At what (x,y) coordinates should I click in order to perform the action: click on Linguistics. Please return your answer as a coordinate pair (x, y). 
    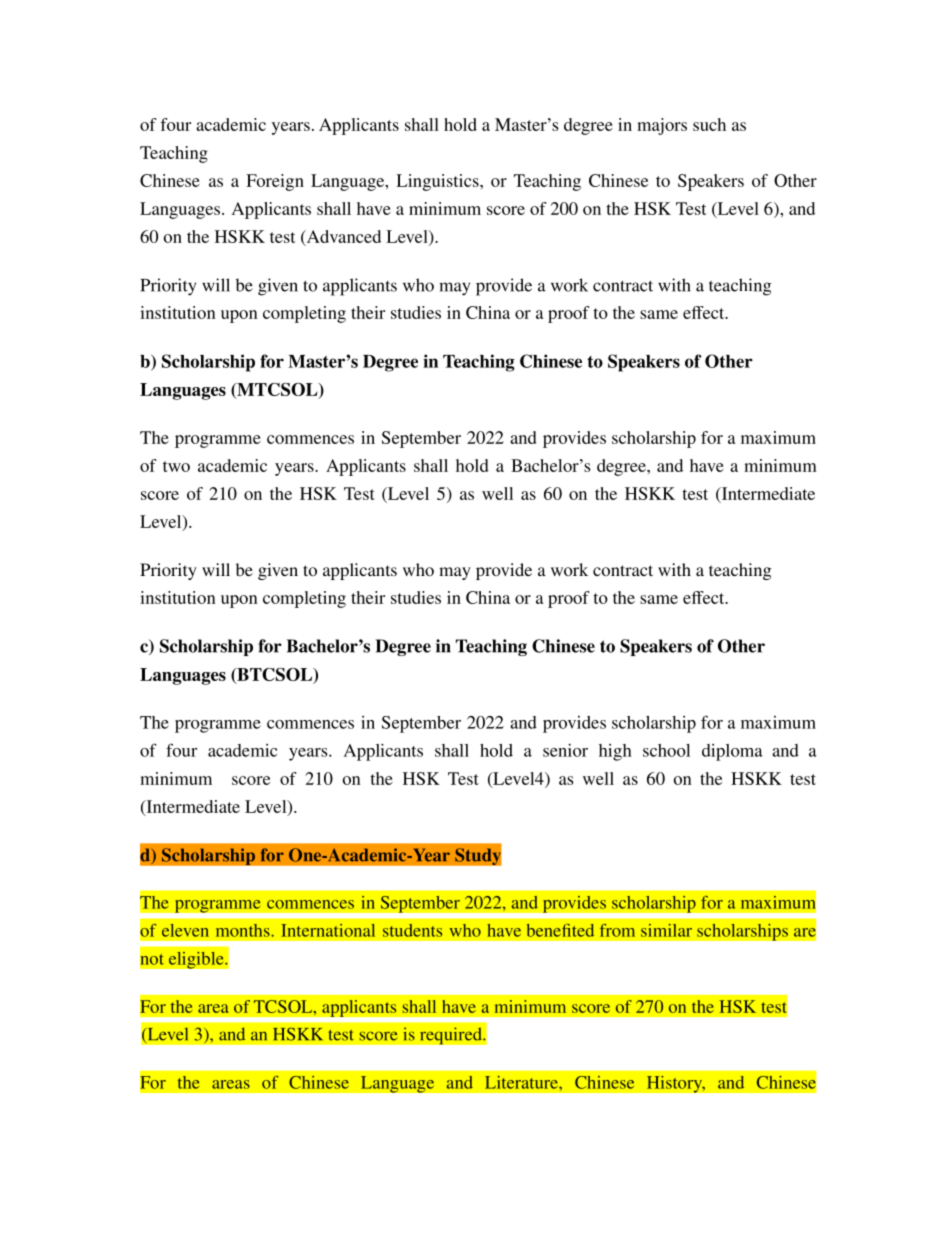
    Looking at the image, I should click on (438, 182).
